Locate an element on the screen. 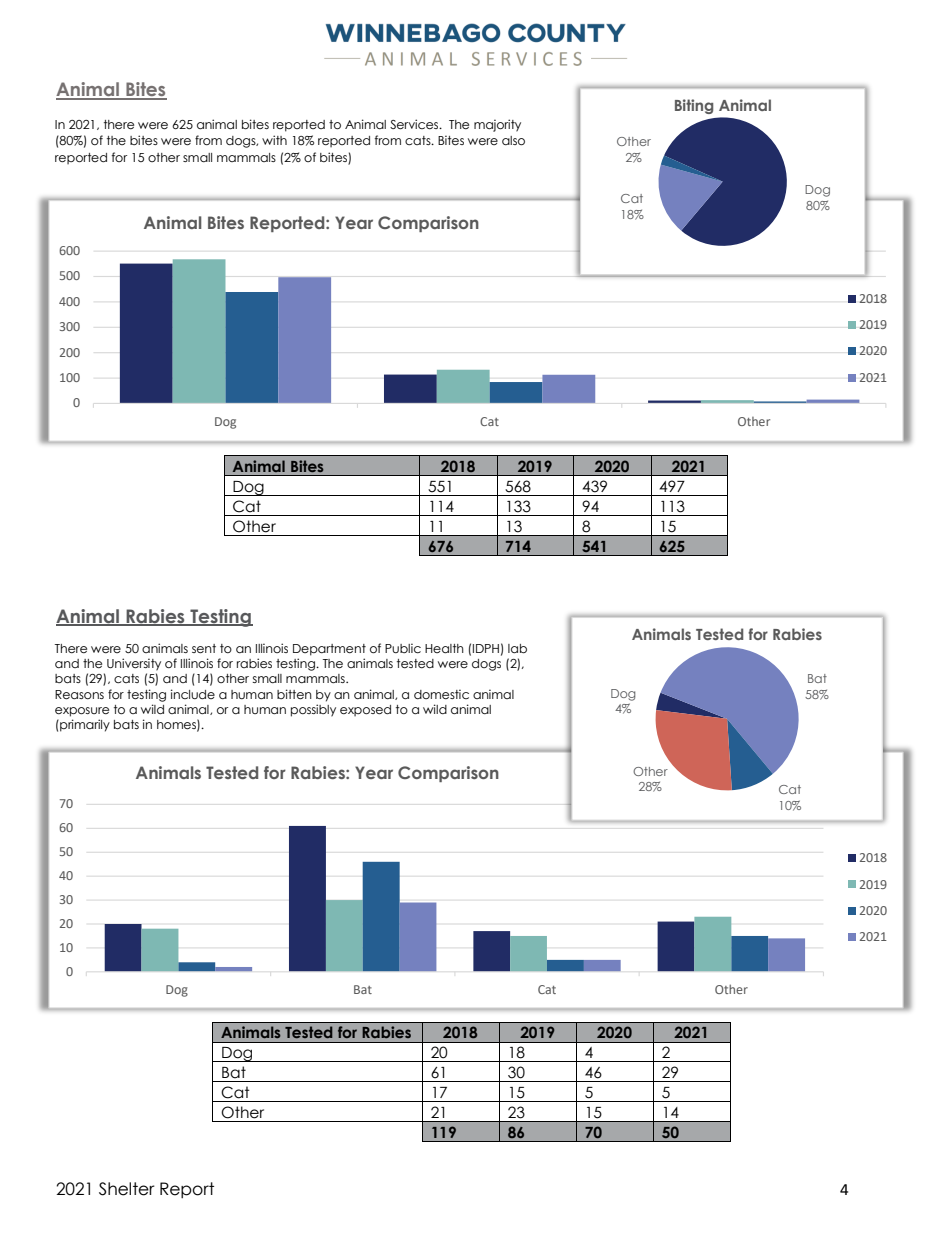 This screenshot has width=952, height=1233. Services is located at coordinates (415, 124).
